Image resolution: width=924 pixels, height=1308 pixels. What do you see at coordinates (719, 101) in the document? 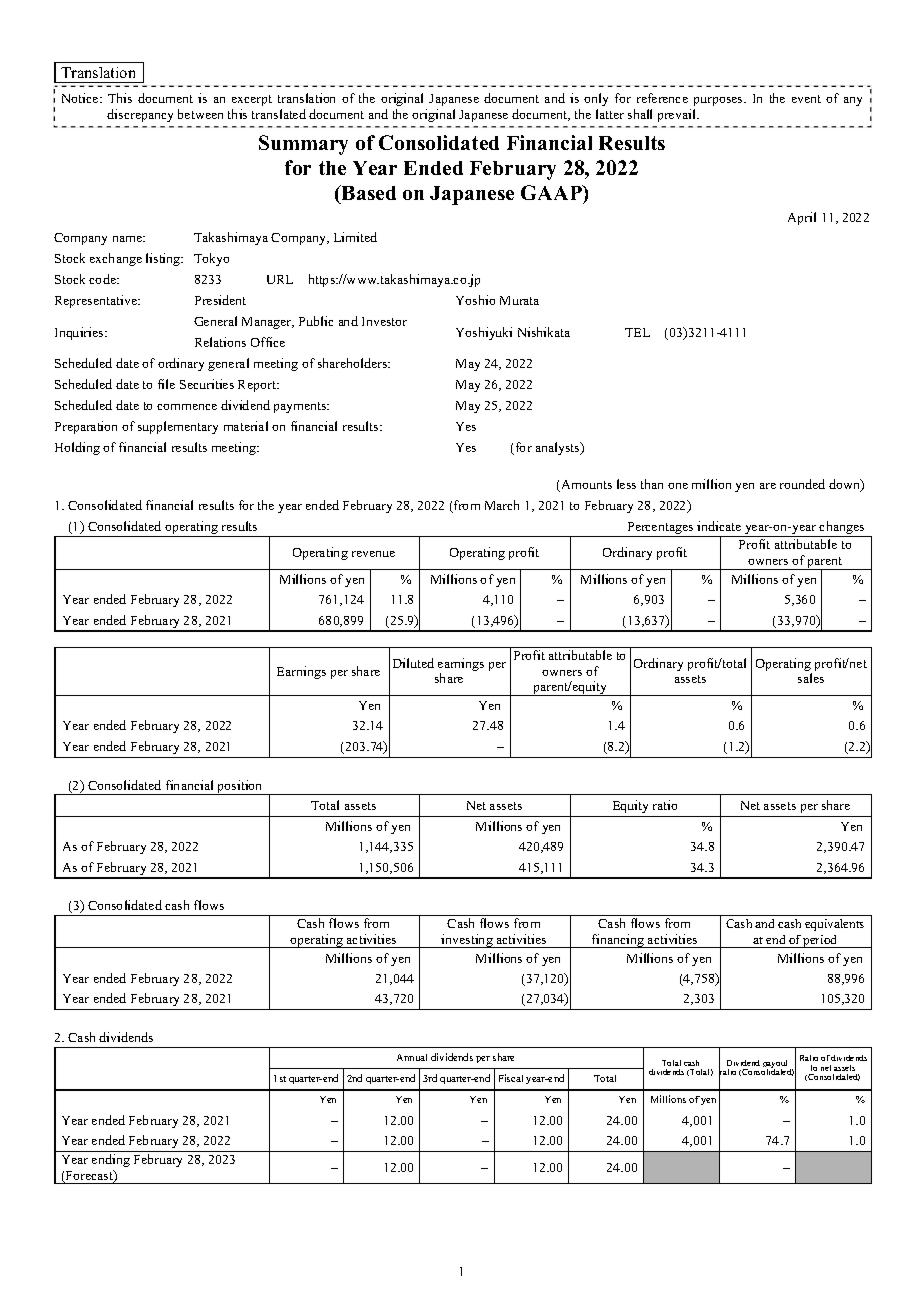
I see `purposes` at bounding box center [719, 101].
